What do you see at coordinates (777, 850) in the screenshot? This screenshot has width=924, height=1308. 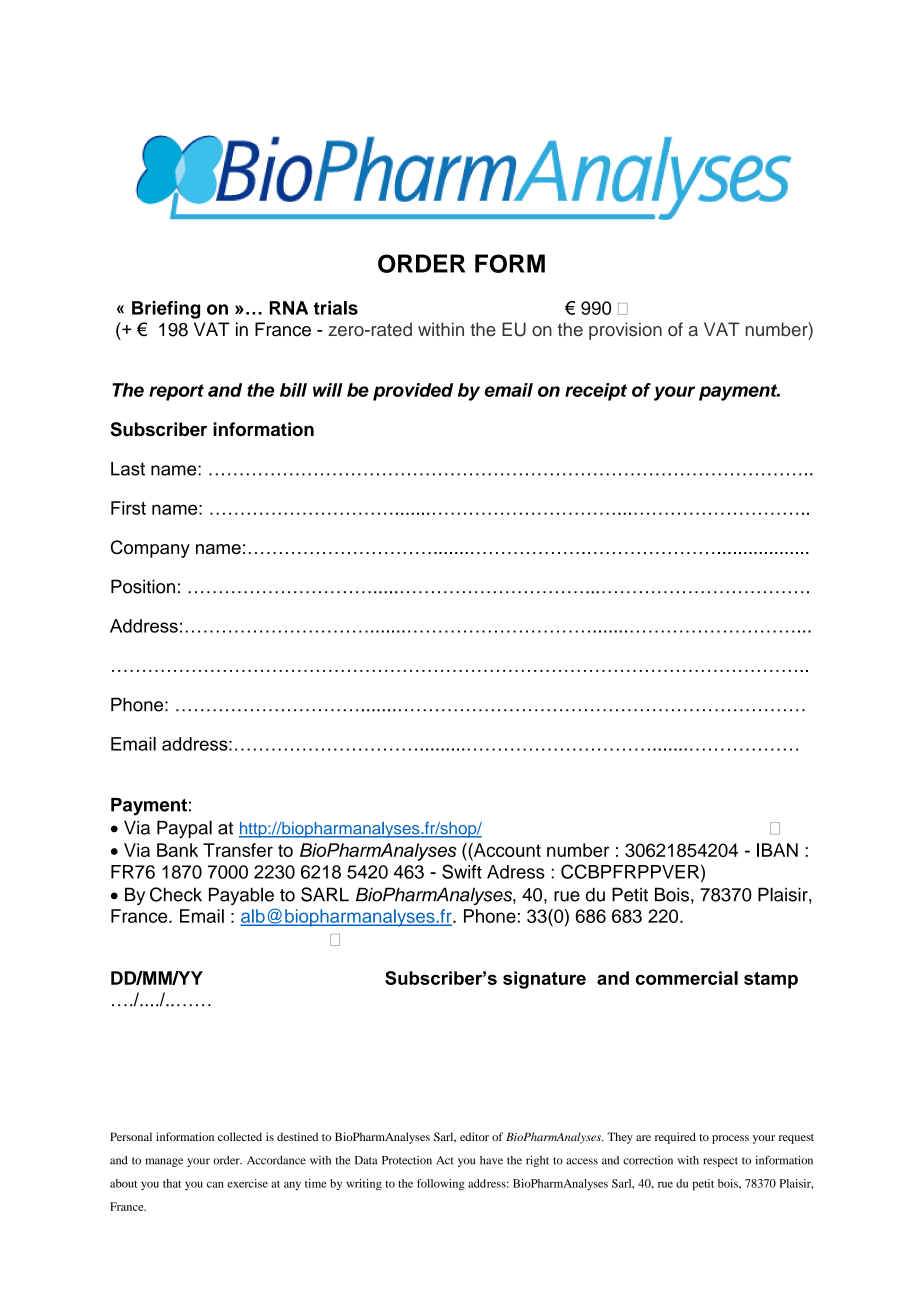 I see `IBAN` at bounding box center [777, 850].
